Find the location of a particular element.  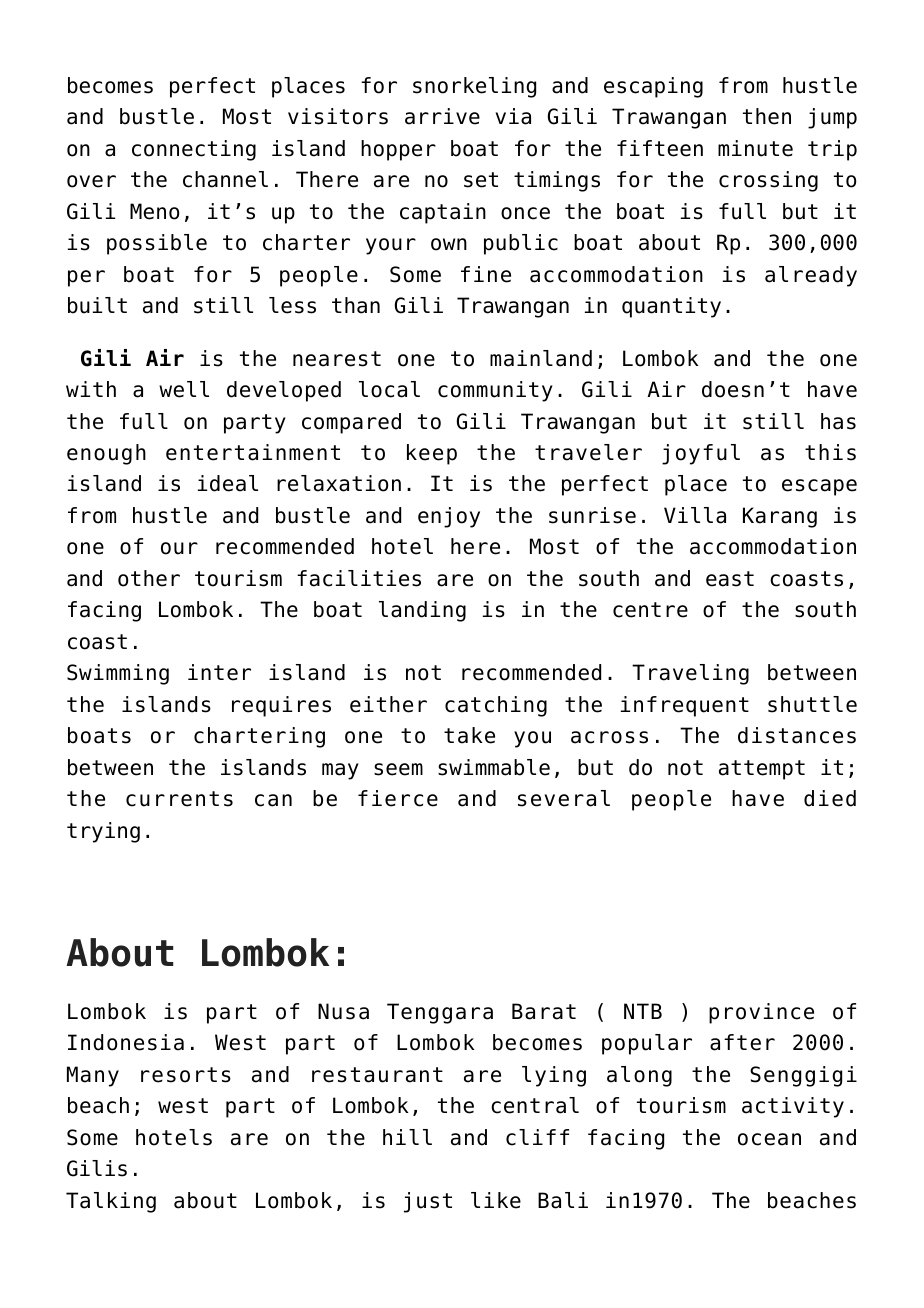

joyful is located at coordinates (701, 454).
